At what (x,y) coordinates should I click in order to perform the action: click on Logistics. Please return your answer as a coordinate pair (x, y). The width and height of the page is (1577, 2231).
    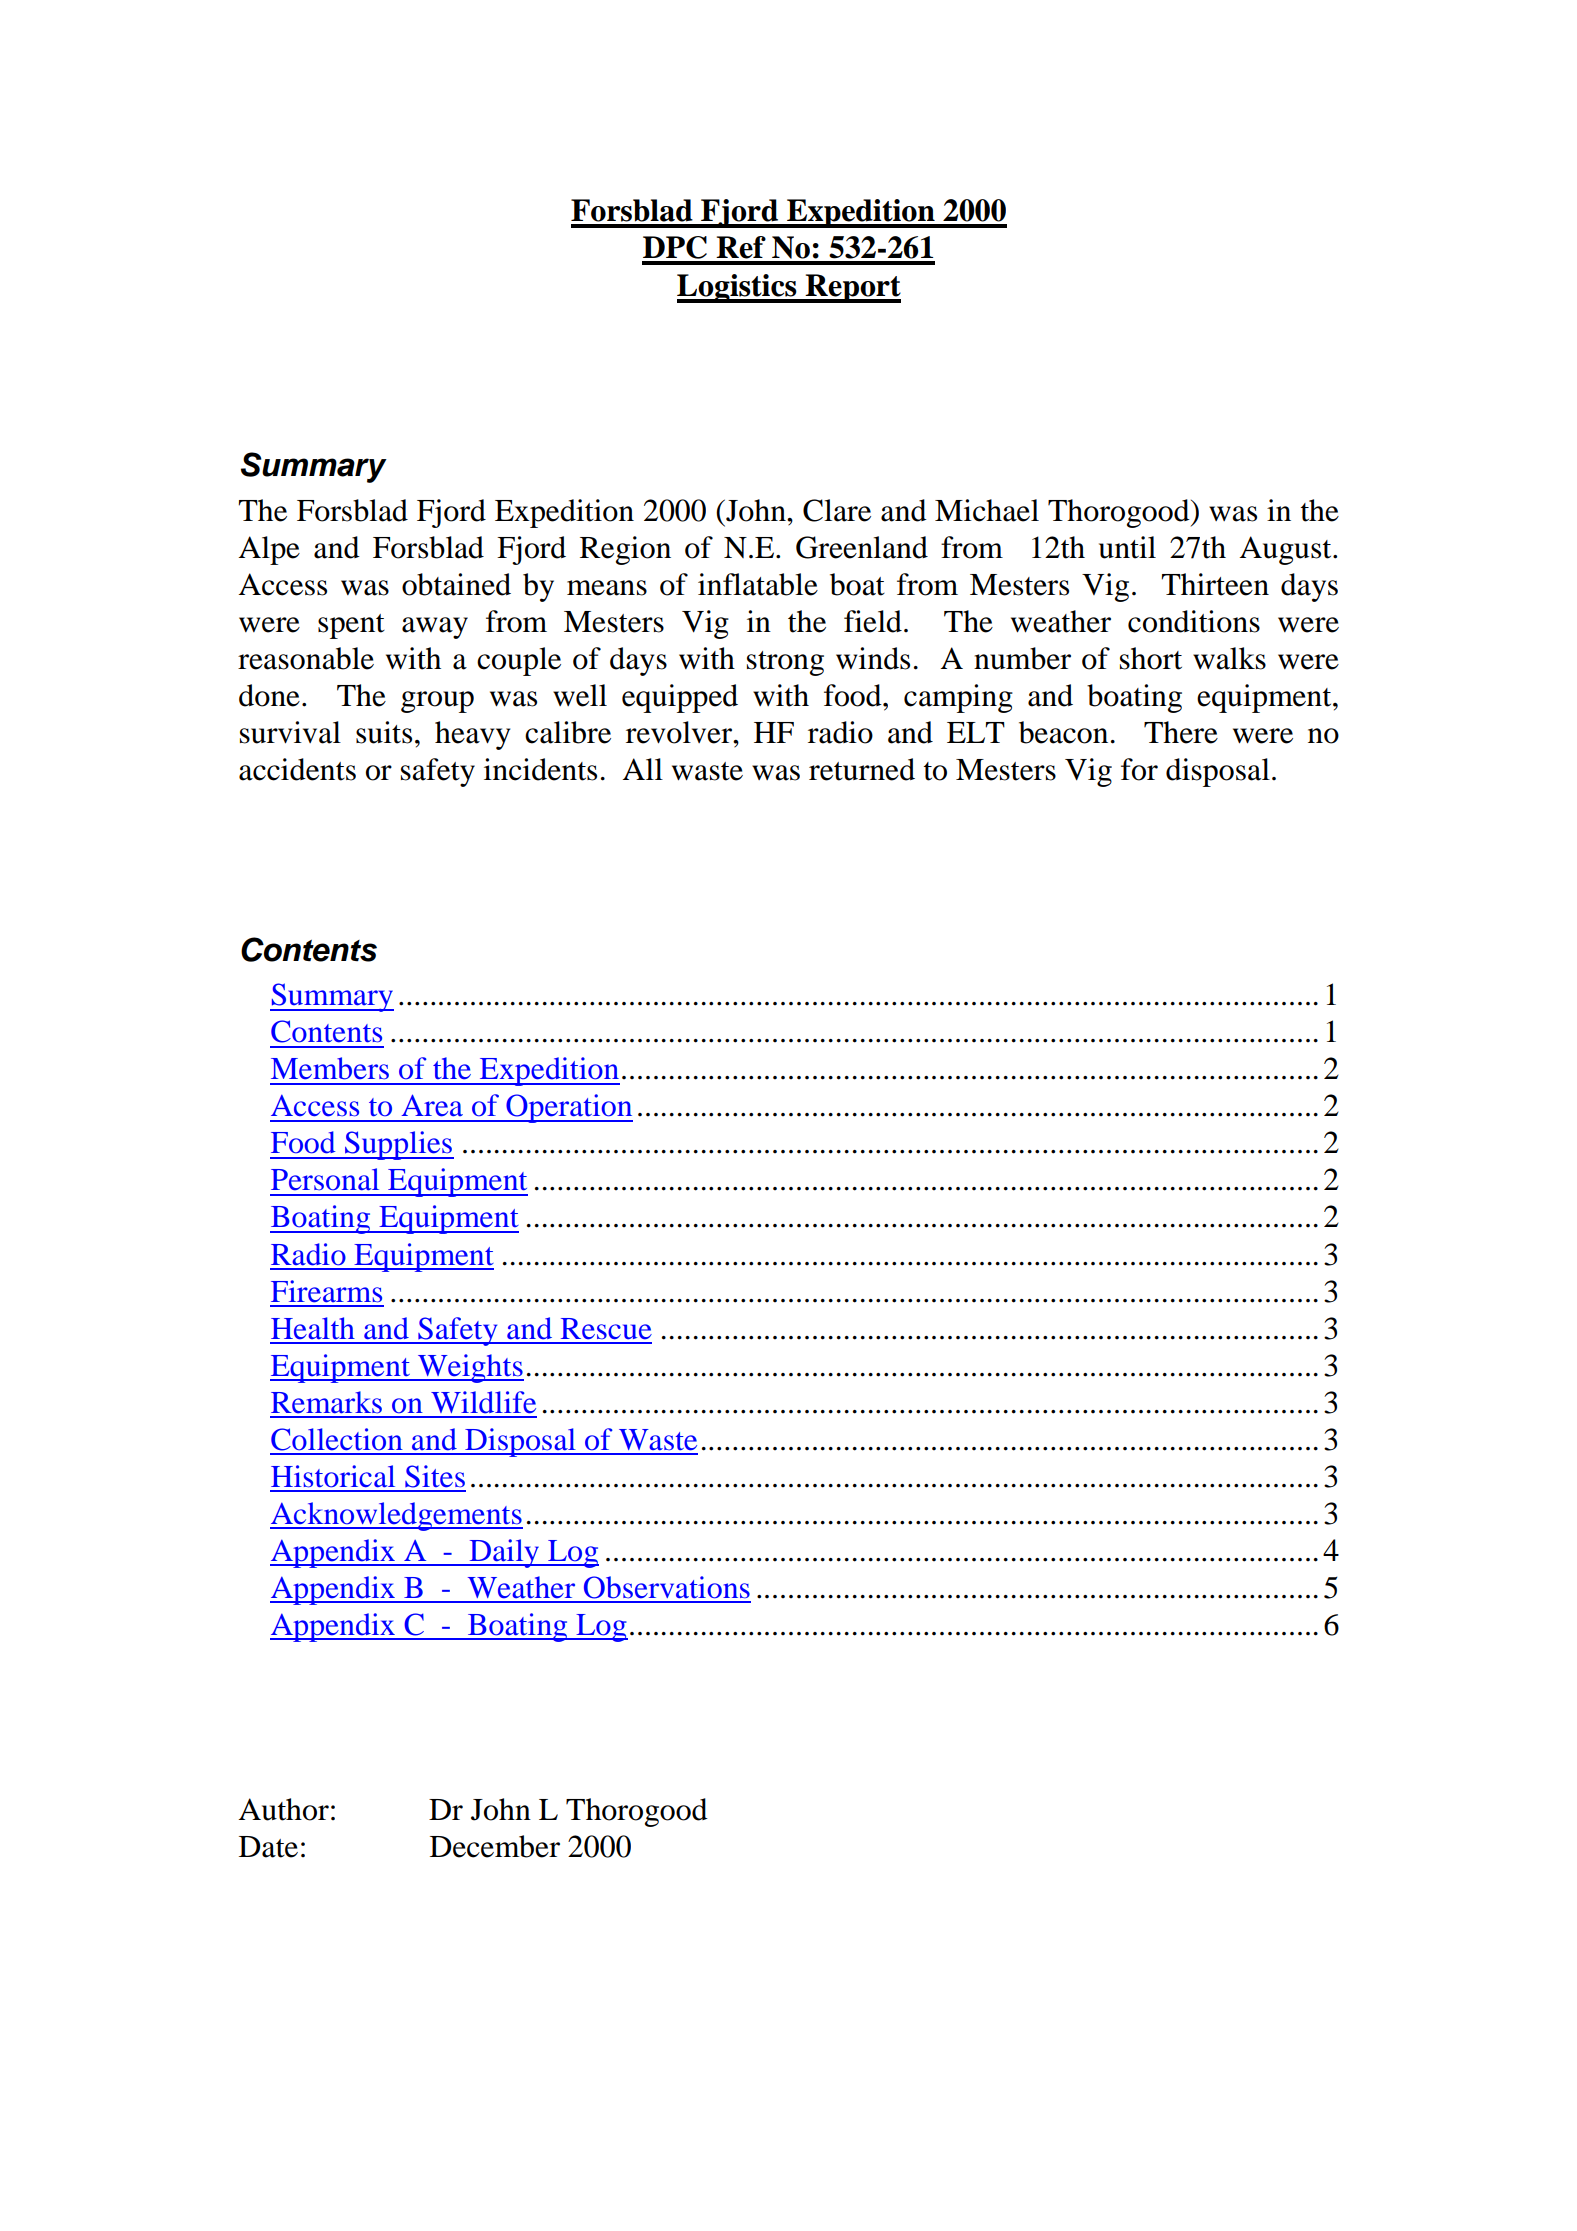
    Looking at the image, I should click on (738, 288).
